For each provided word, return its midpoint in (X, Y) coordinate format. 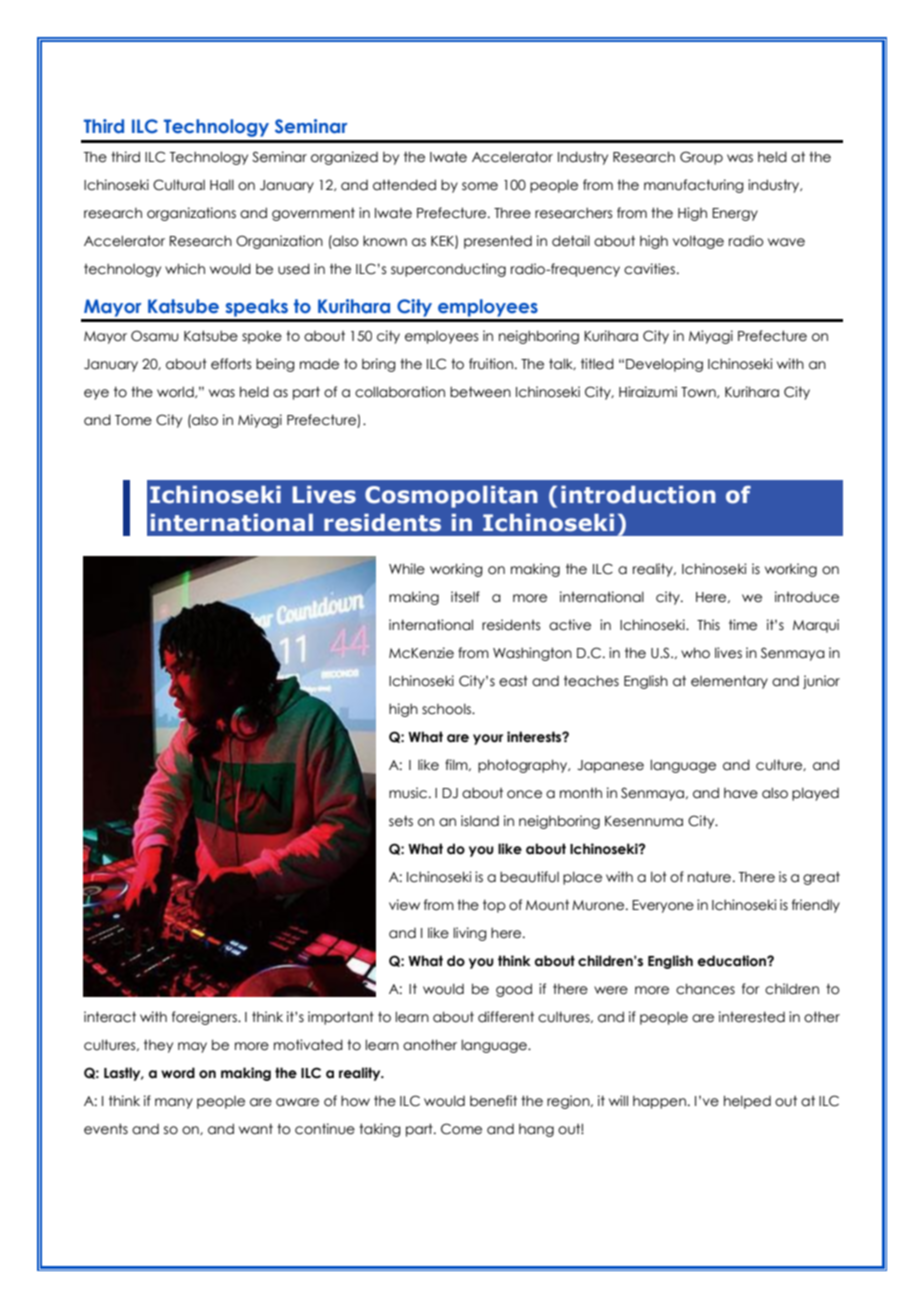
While (407, 569)
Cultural (179, 185)
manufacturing (694, 186)
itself (465, 597)
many (174, 1103)
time (743, 625)
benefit (493, 1101)
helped (747, 1102)
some (480, 186)
